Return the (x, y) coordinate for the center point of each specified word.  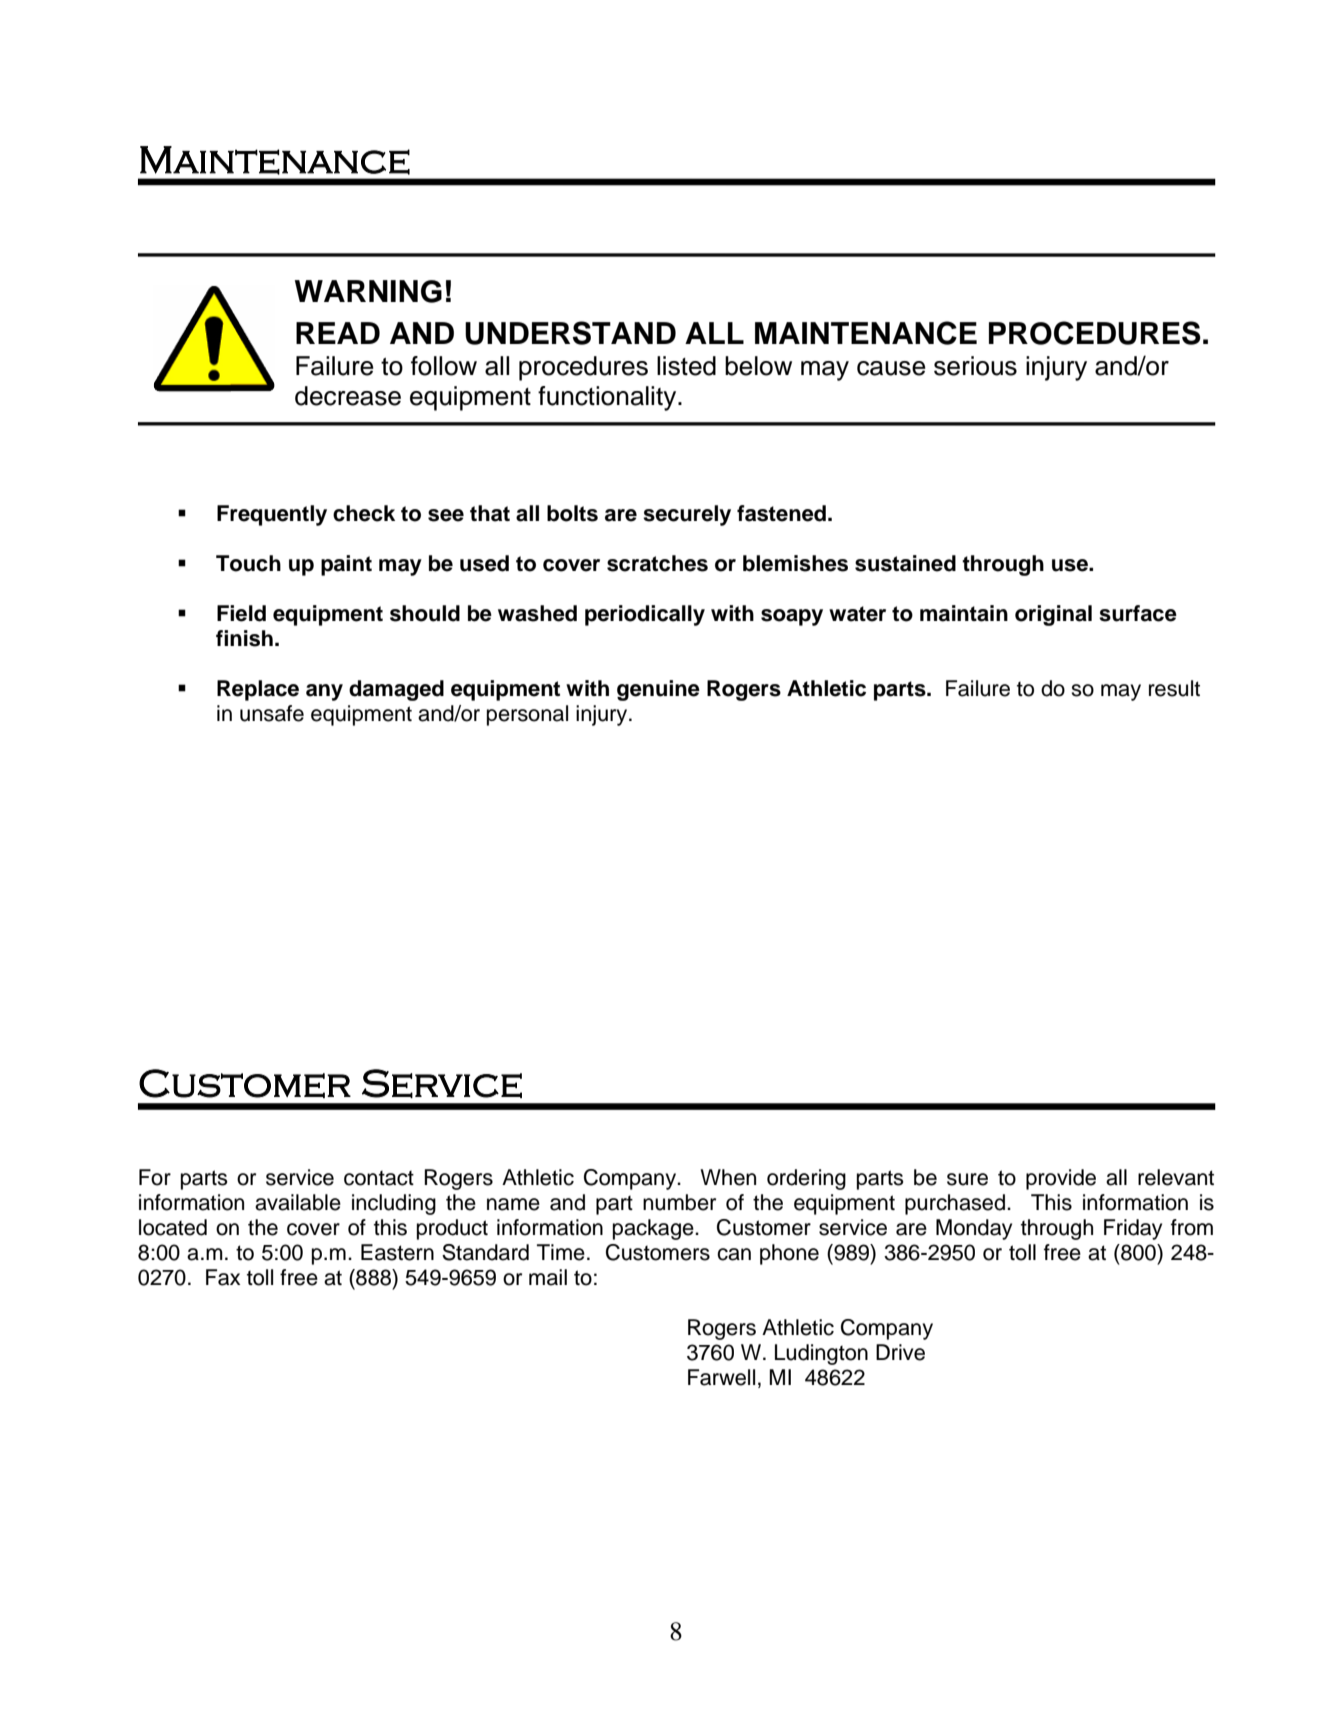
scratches (657, 563)
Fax (223, 1277)
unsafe (272, 713)
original (1053, 615)
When (728, 1177)
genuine (658, 690)
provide (1061, 1179)
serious (975, 366)
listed (686, 366)
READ (338, 333)
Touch (248, 563)
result (1174, 688)
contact (379, 1178)
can (734, 1254)
